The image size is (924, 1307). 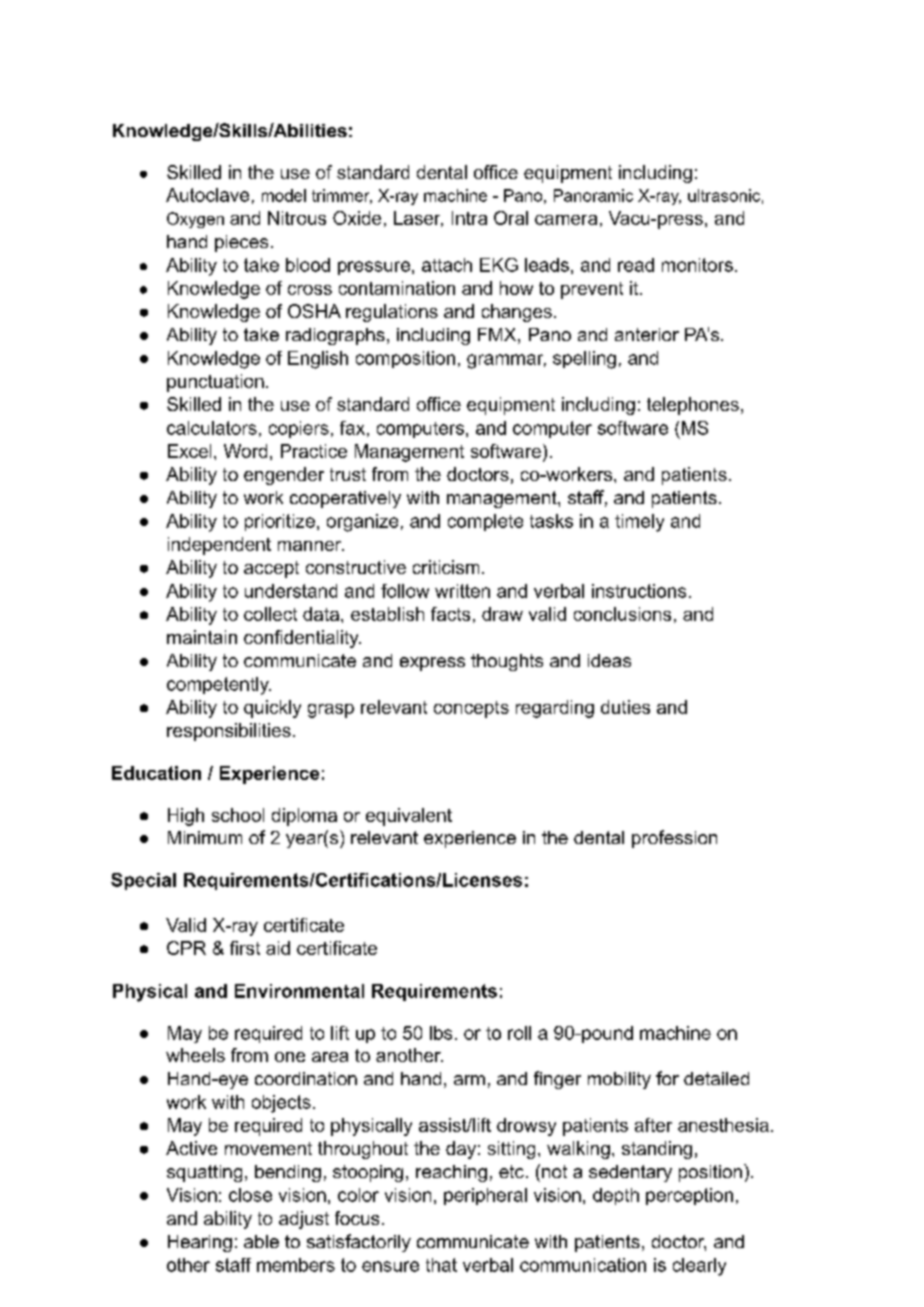 I want to click on Intra, so click(x=469, y=218).
